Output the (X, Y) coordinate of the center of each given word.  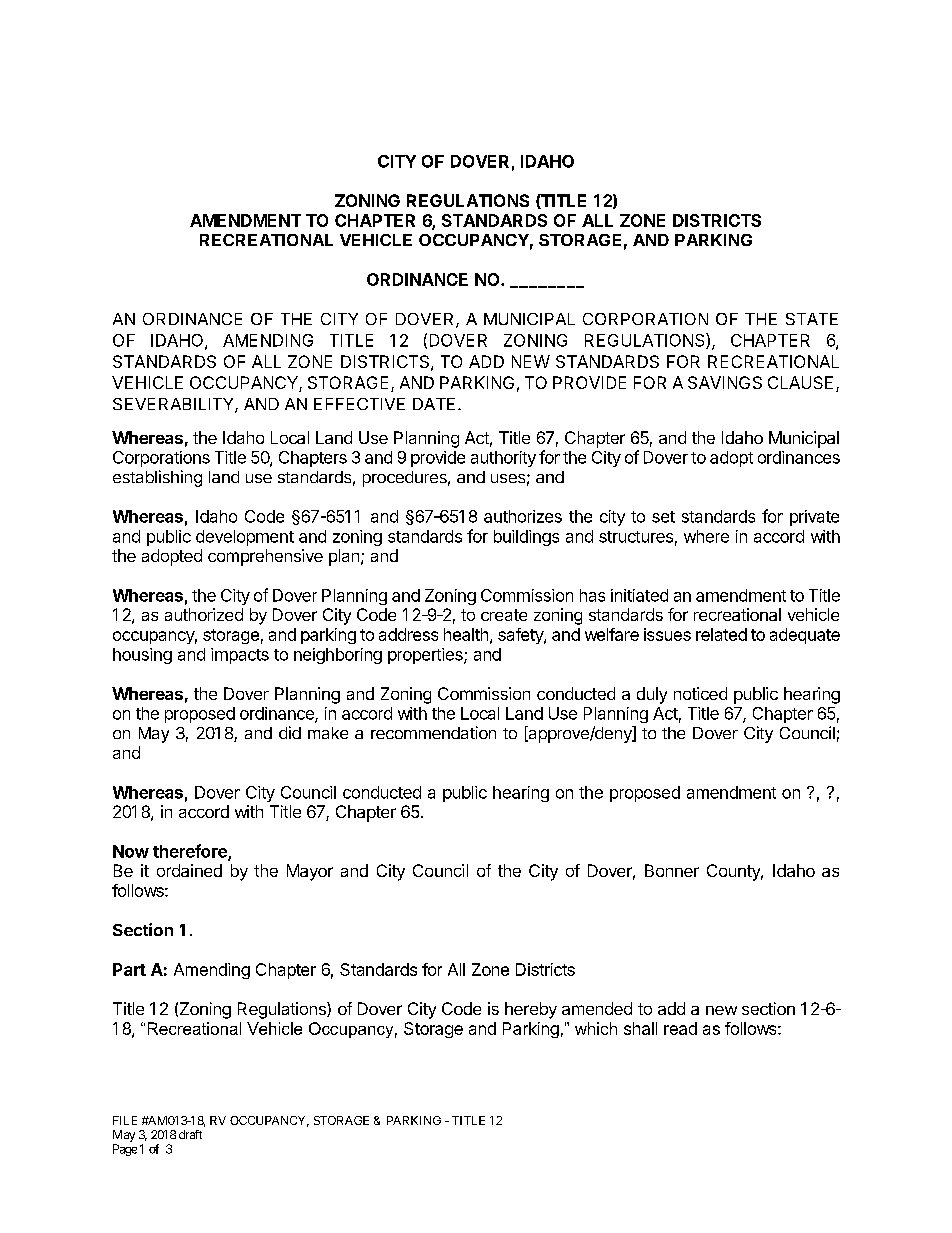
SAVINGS (725, 382)
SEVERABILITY (174, 405)
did (290, 732)
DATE (434, 404)
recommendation (433, 732)
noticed (700, 693)
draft (190, 1134)
